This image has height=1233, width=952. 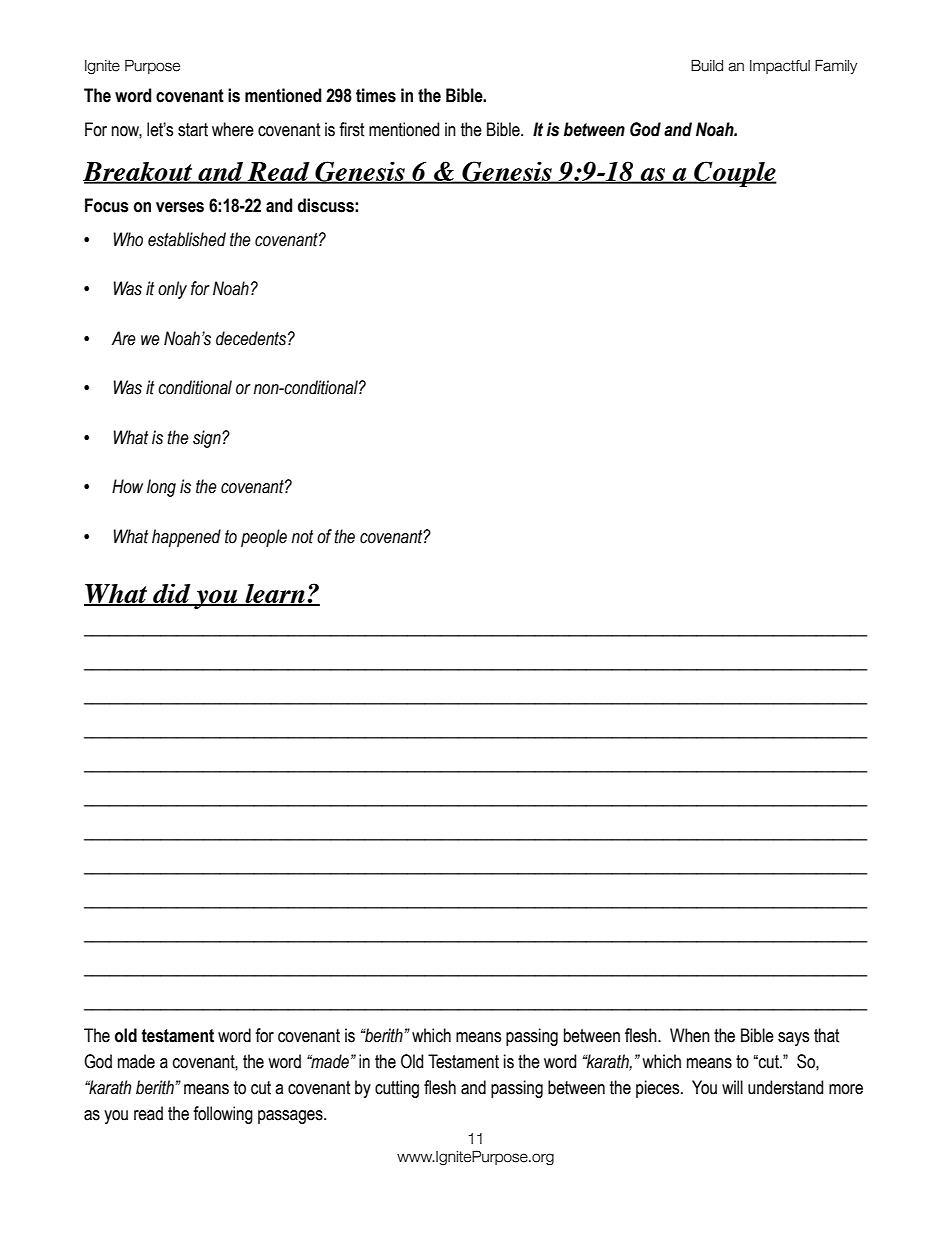 What do you see at coordinates (172, 594) in the image?
I see `did` at bounding box center [172, 594].
